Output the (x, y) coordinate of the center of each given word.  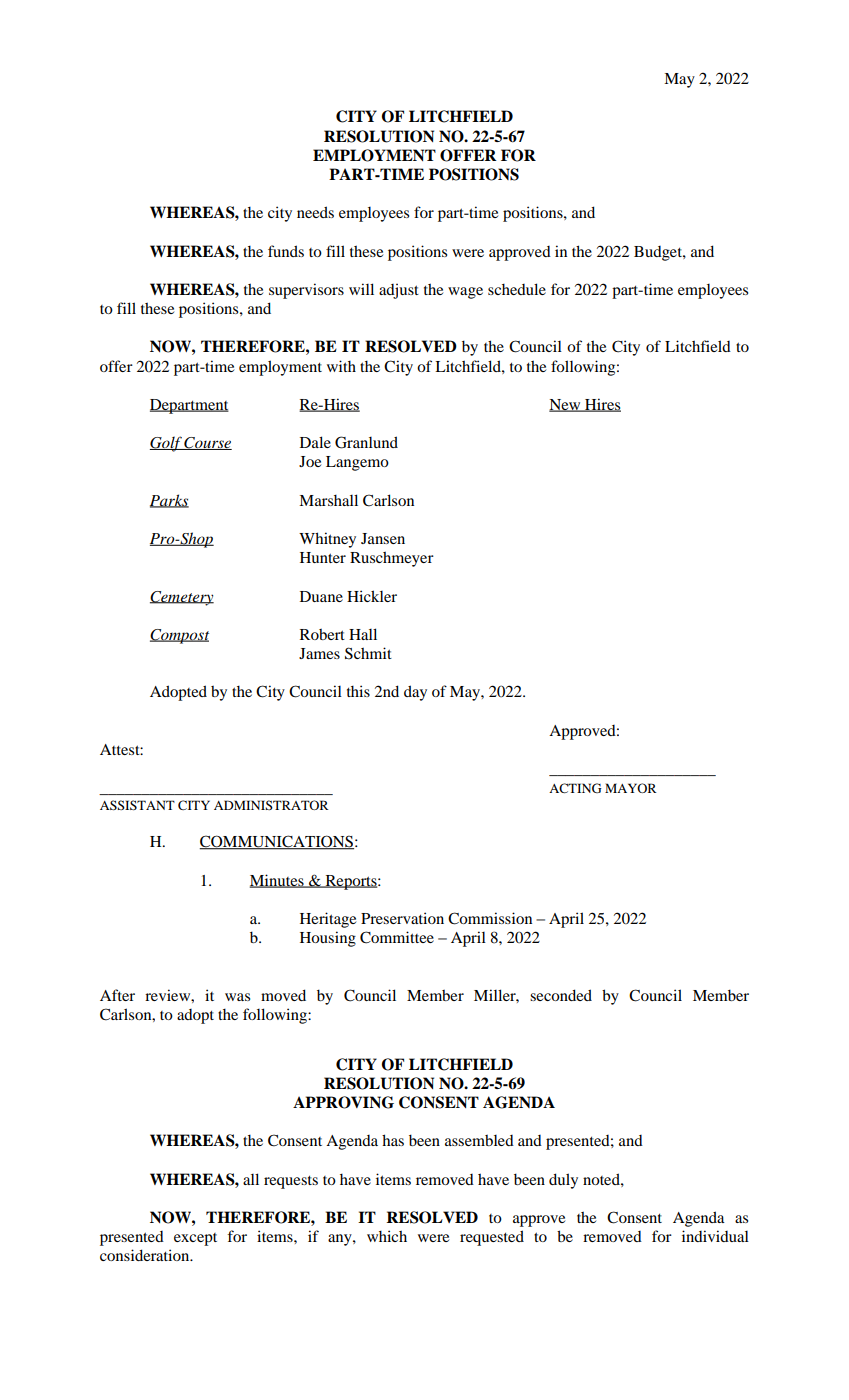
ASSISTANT (137, 805)
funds (286, 251)
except (195, 1239)
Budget (659, 253)
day (415, 693)
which (387, 1236)
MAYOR (631, 788)
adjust (399, 291)
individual (715, 1236)
